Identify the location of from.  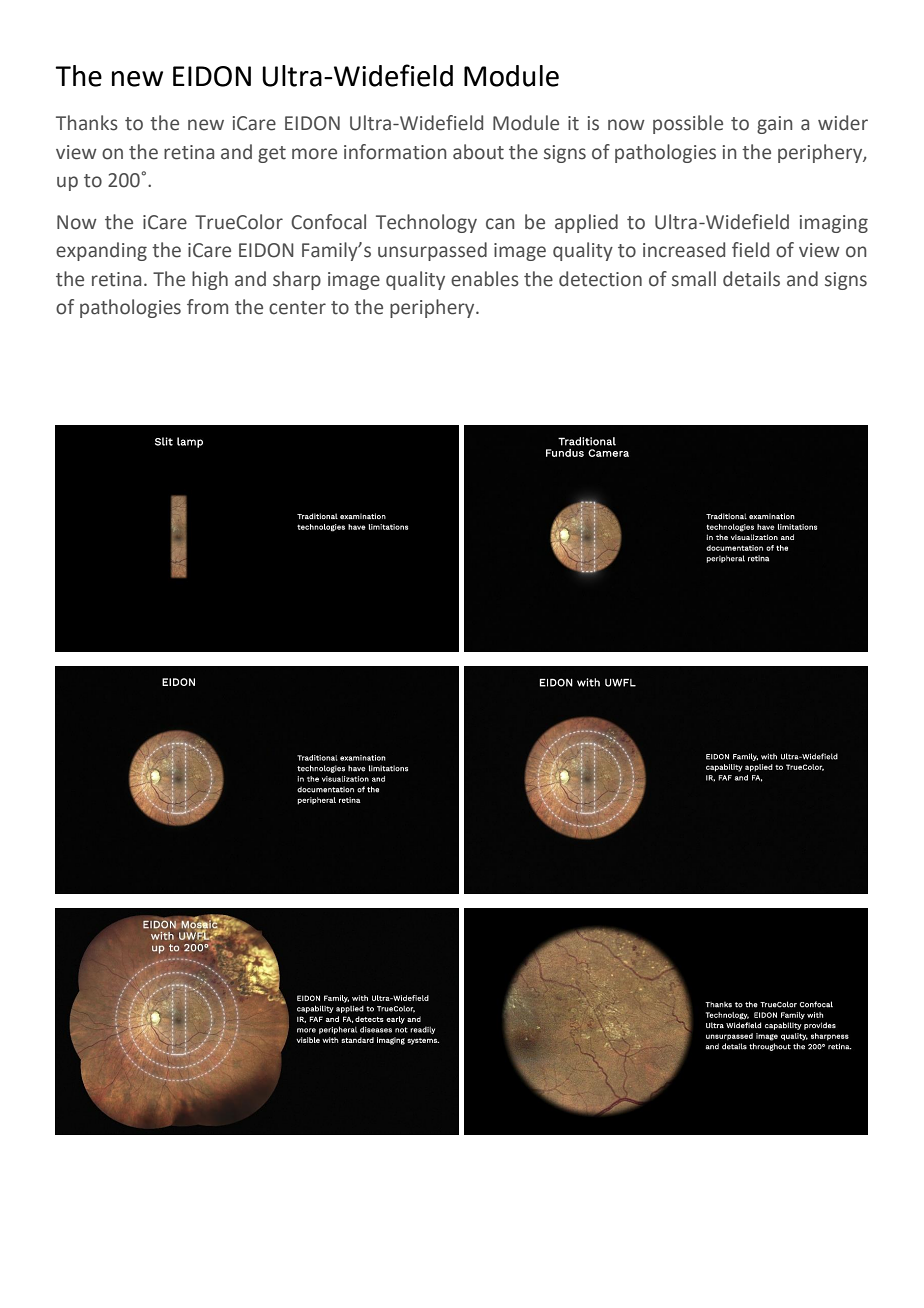
(207, 307).
